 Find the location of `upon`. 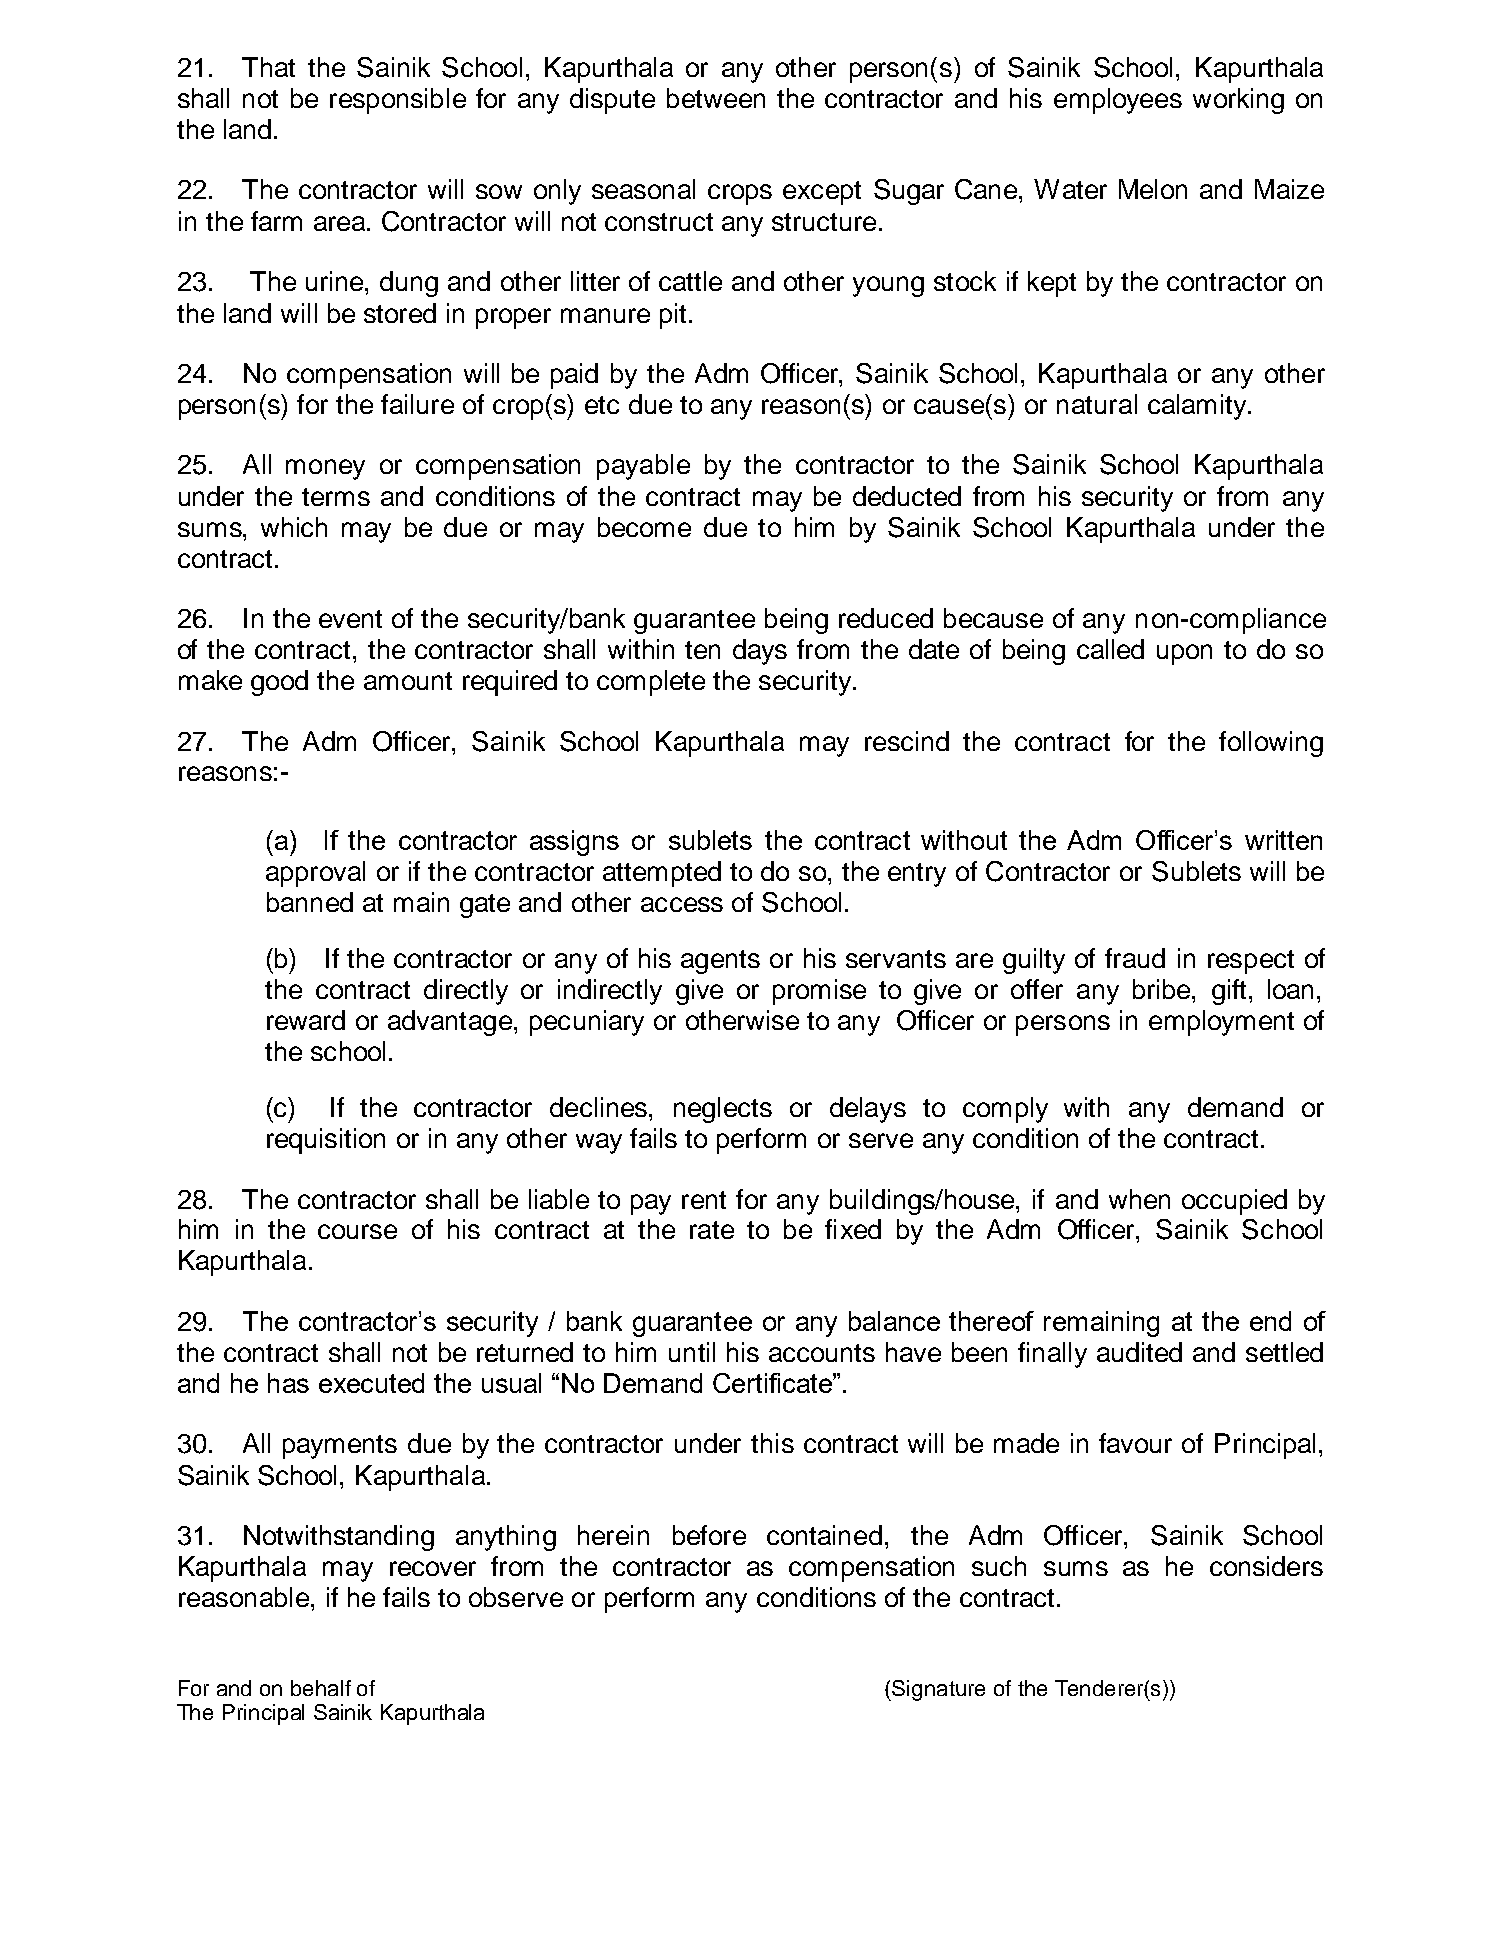

upon is located at coordinates (1184, 654).
